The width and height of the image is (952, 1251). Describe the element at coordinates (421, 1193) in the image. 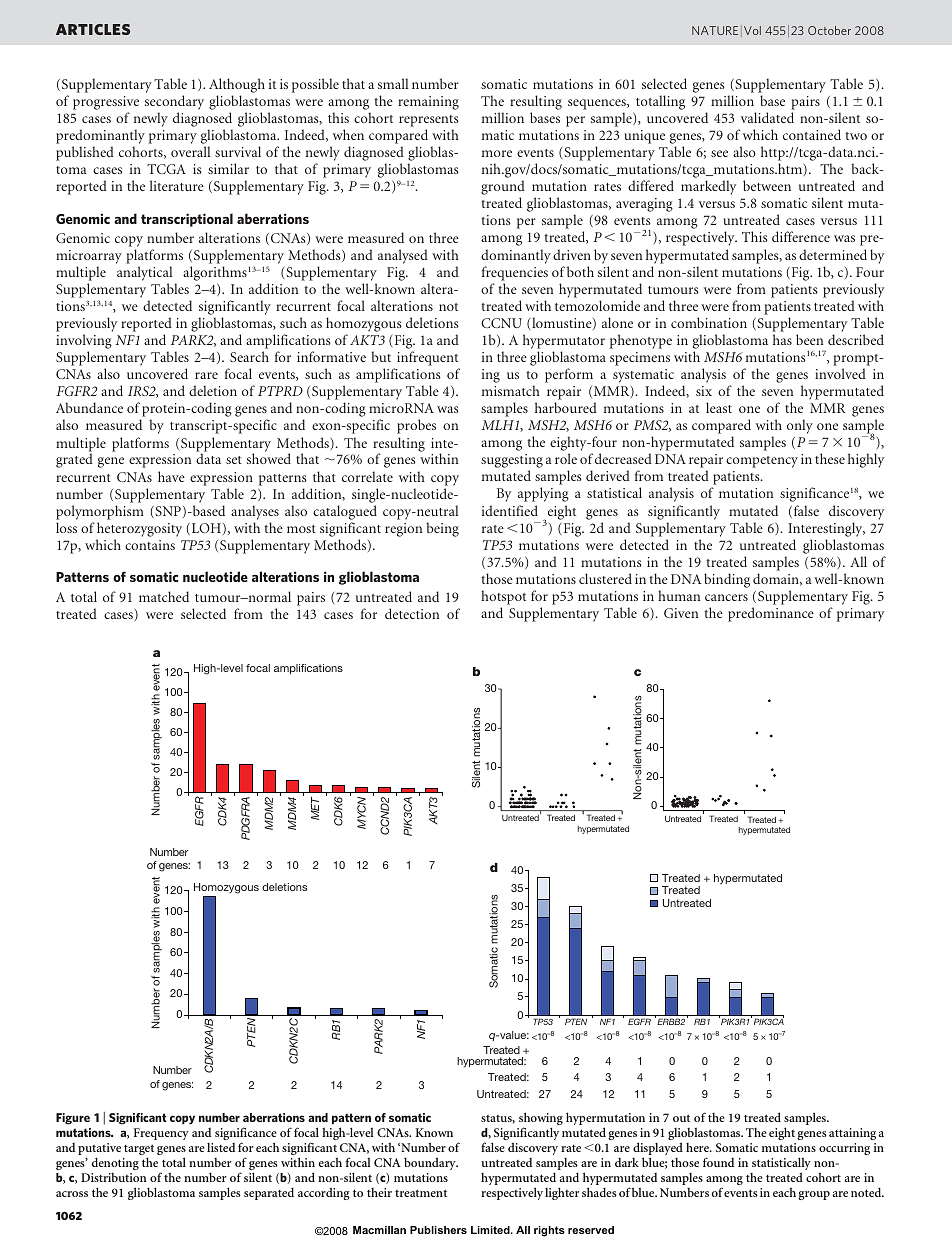

I see `treatment` at that location.
